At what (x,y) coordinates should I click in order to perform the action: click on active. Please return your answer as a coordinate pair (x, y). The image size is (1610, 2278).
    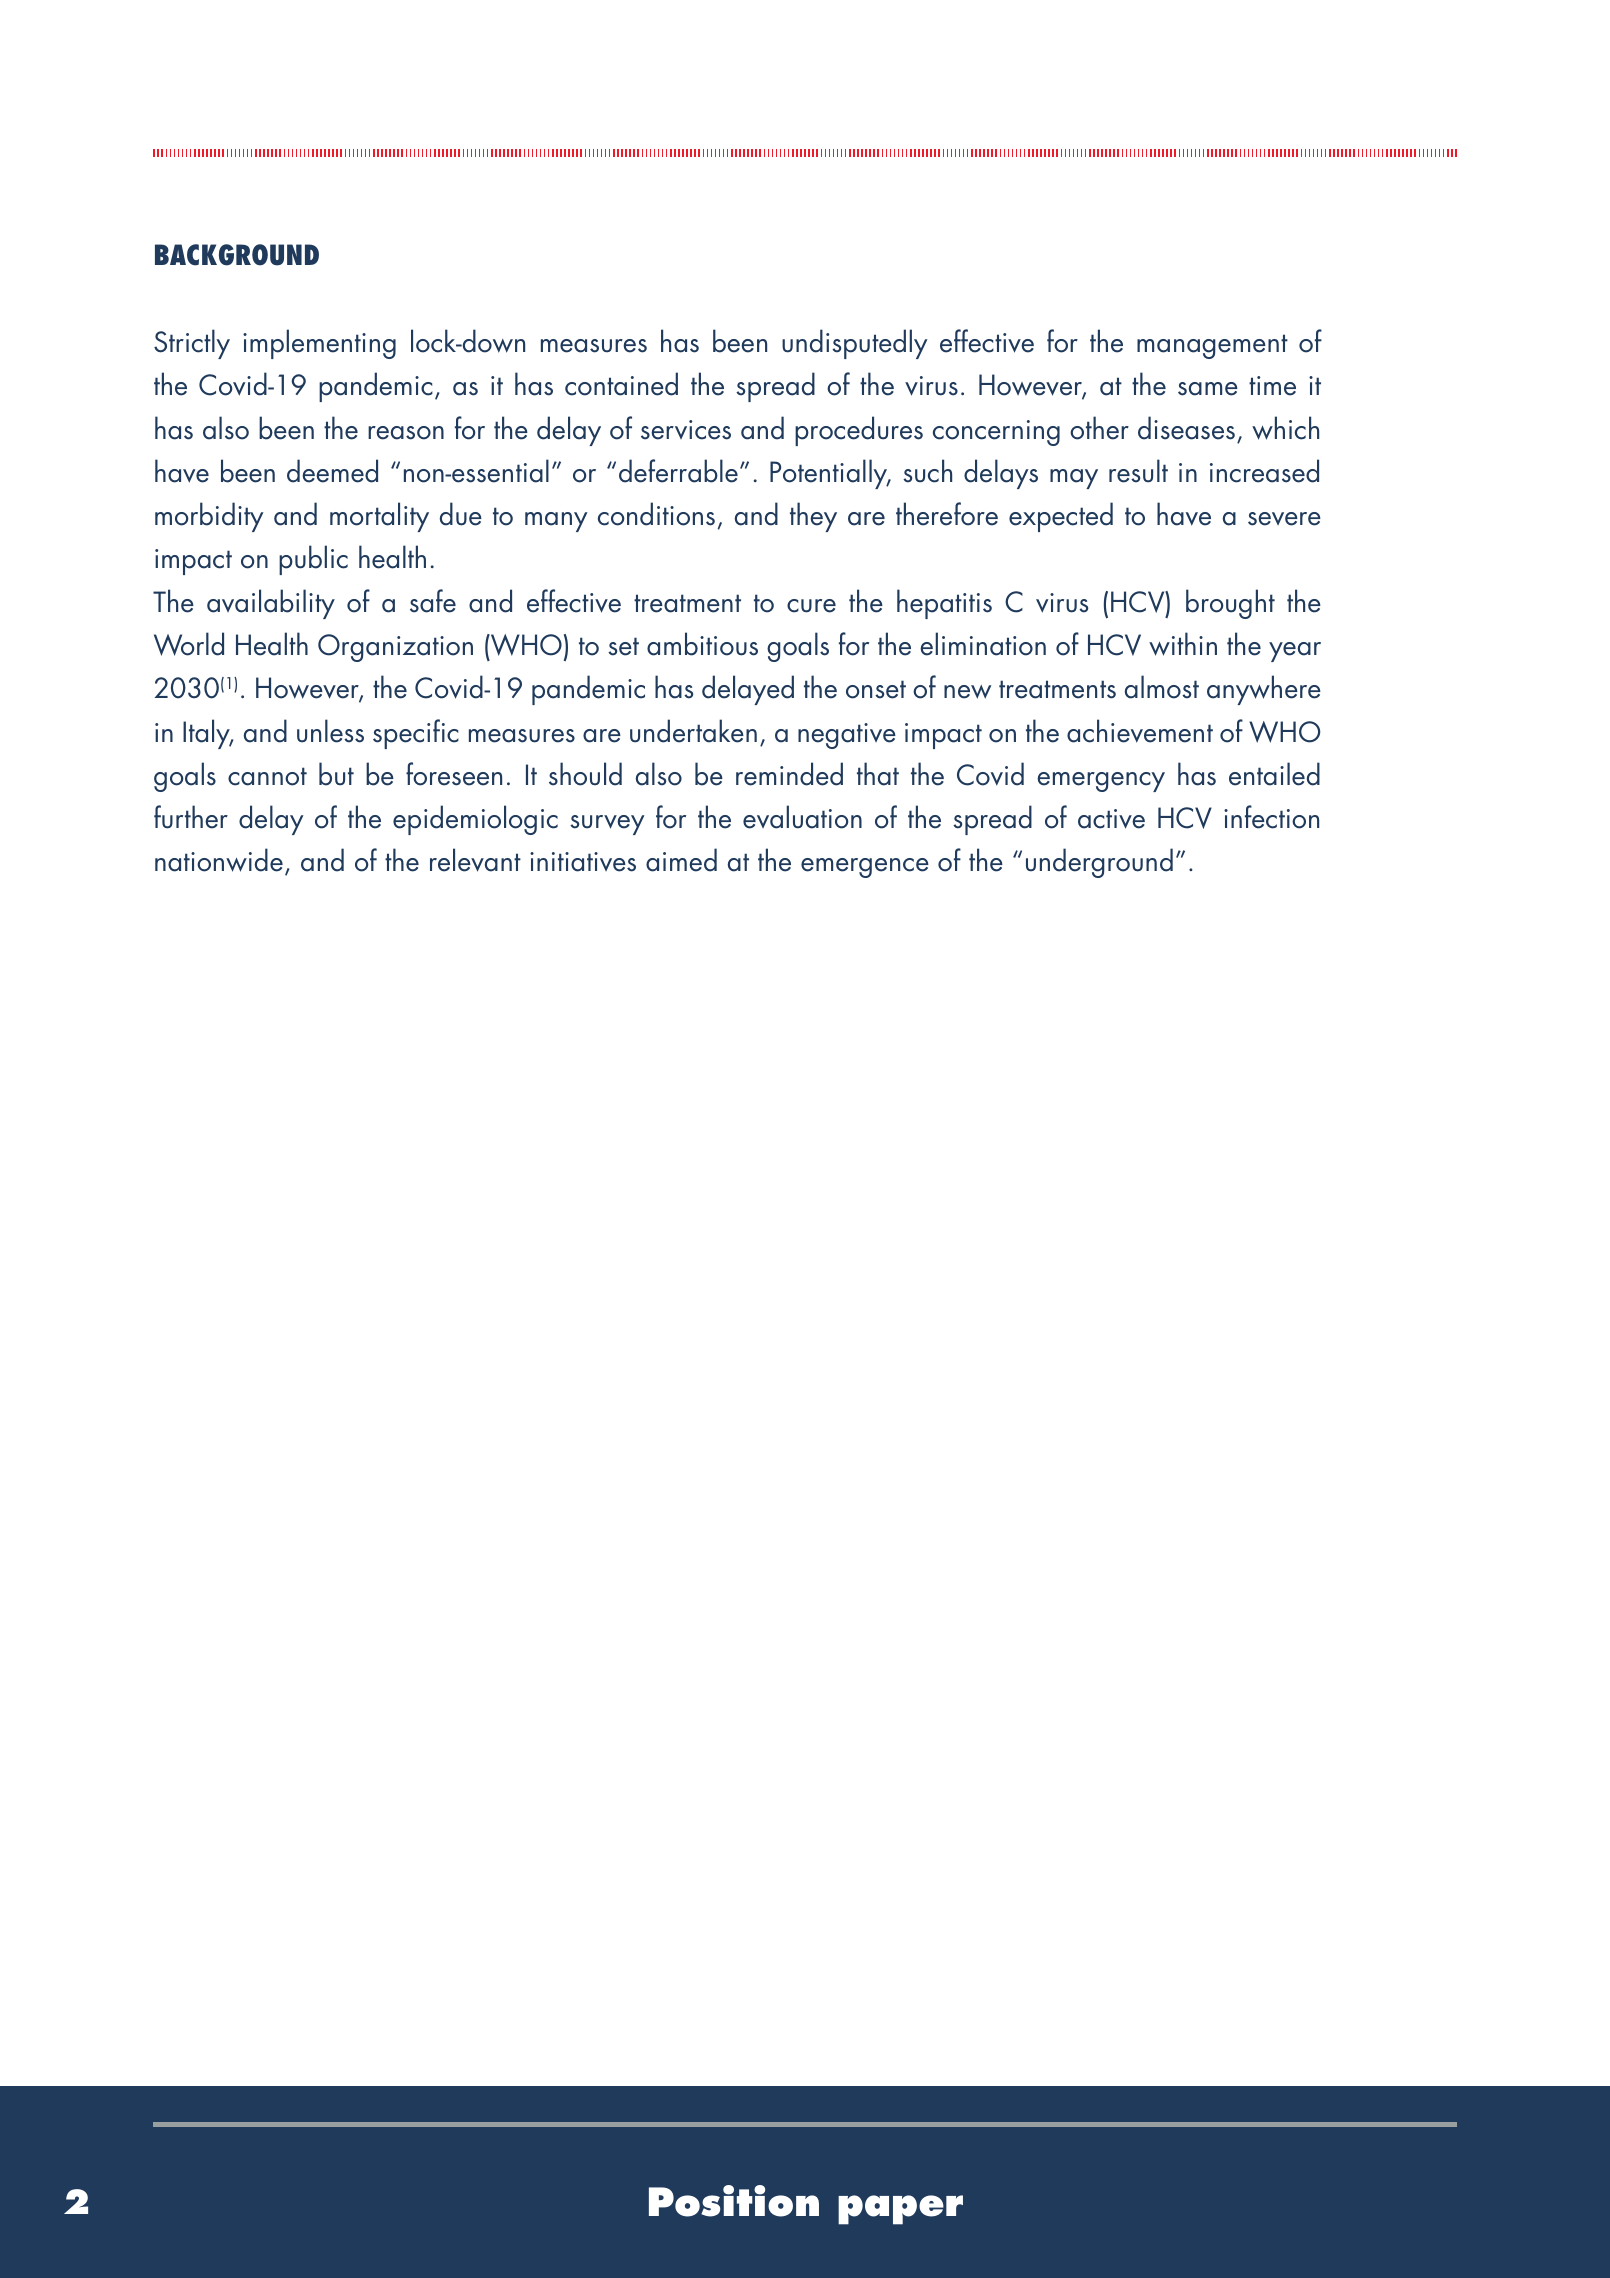
    Looking at the image, I should click on (1111, 819).
